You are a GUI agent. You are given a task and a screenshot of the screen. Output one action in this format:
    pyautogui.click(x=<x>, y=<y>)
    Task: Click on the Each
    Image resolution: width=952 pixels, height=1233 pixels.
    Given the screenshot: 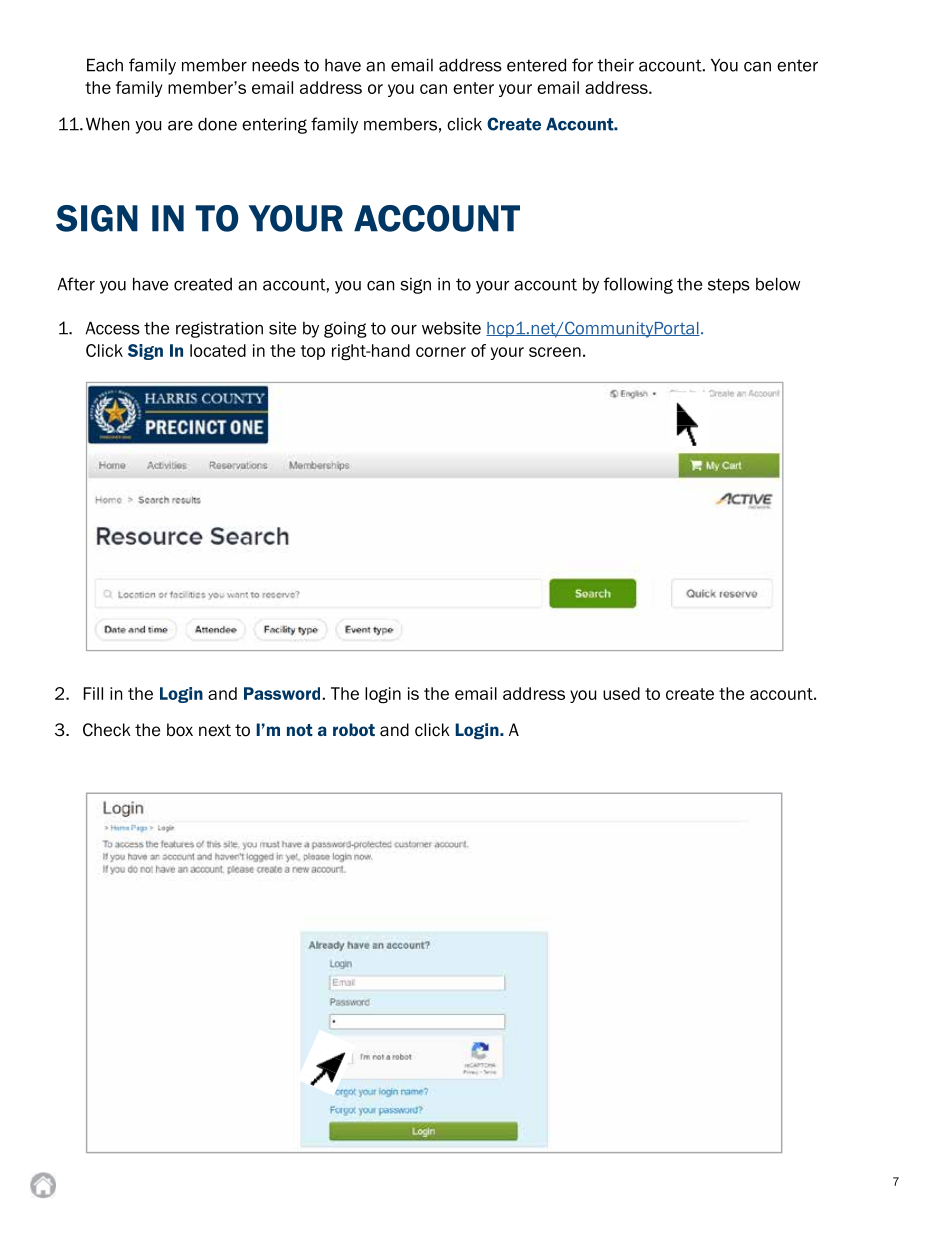 What is the action you would take?
    pyautogui.click(x=105, y=65)
